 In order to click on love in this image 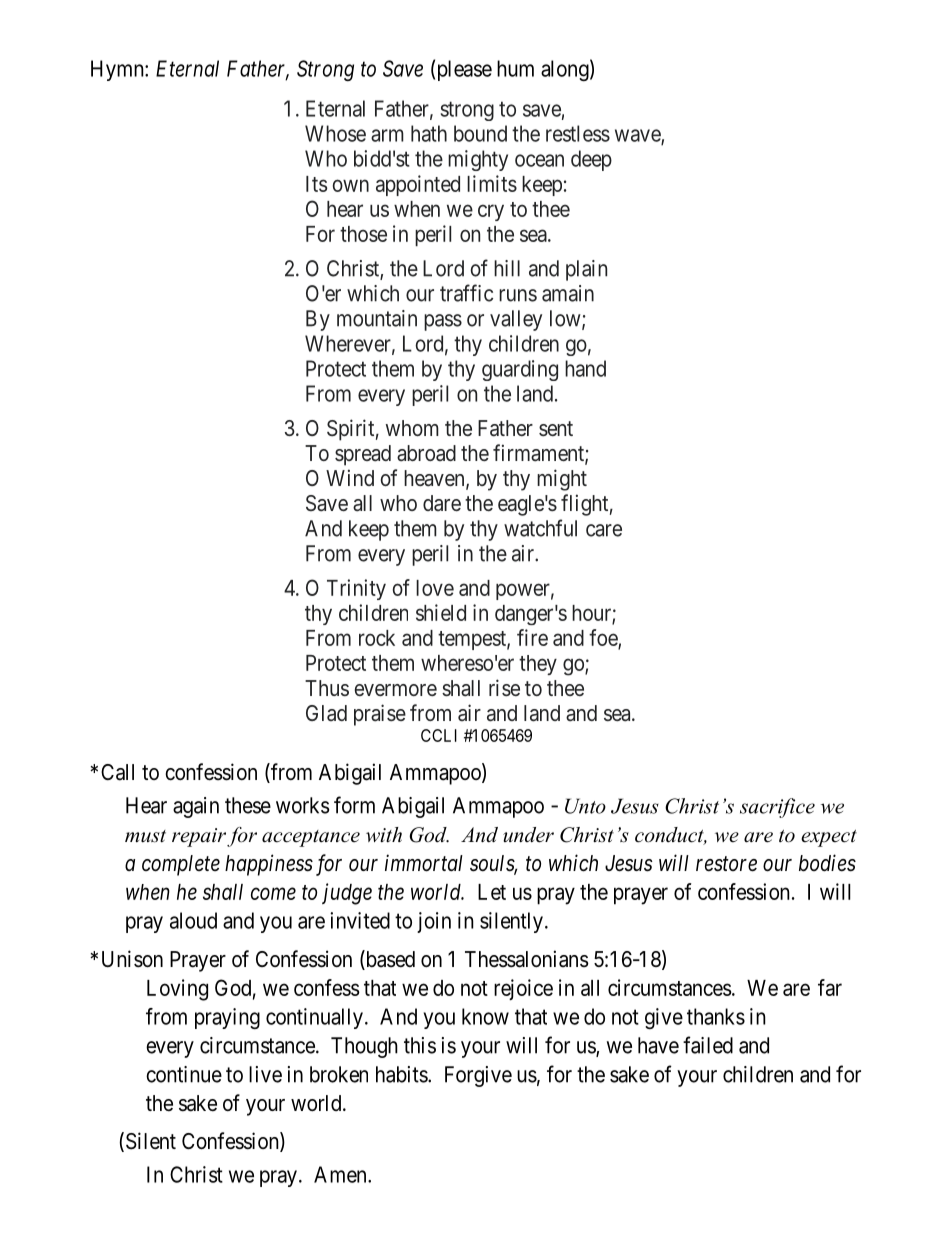, I will do `click(435, 588)`.
